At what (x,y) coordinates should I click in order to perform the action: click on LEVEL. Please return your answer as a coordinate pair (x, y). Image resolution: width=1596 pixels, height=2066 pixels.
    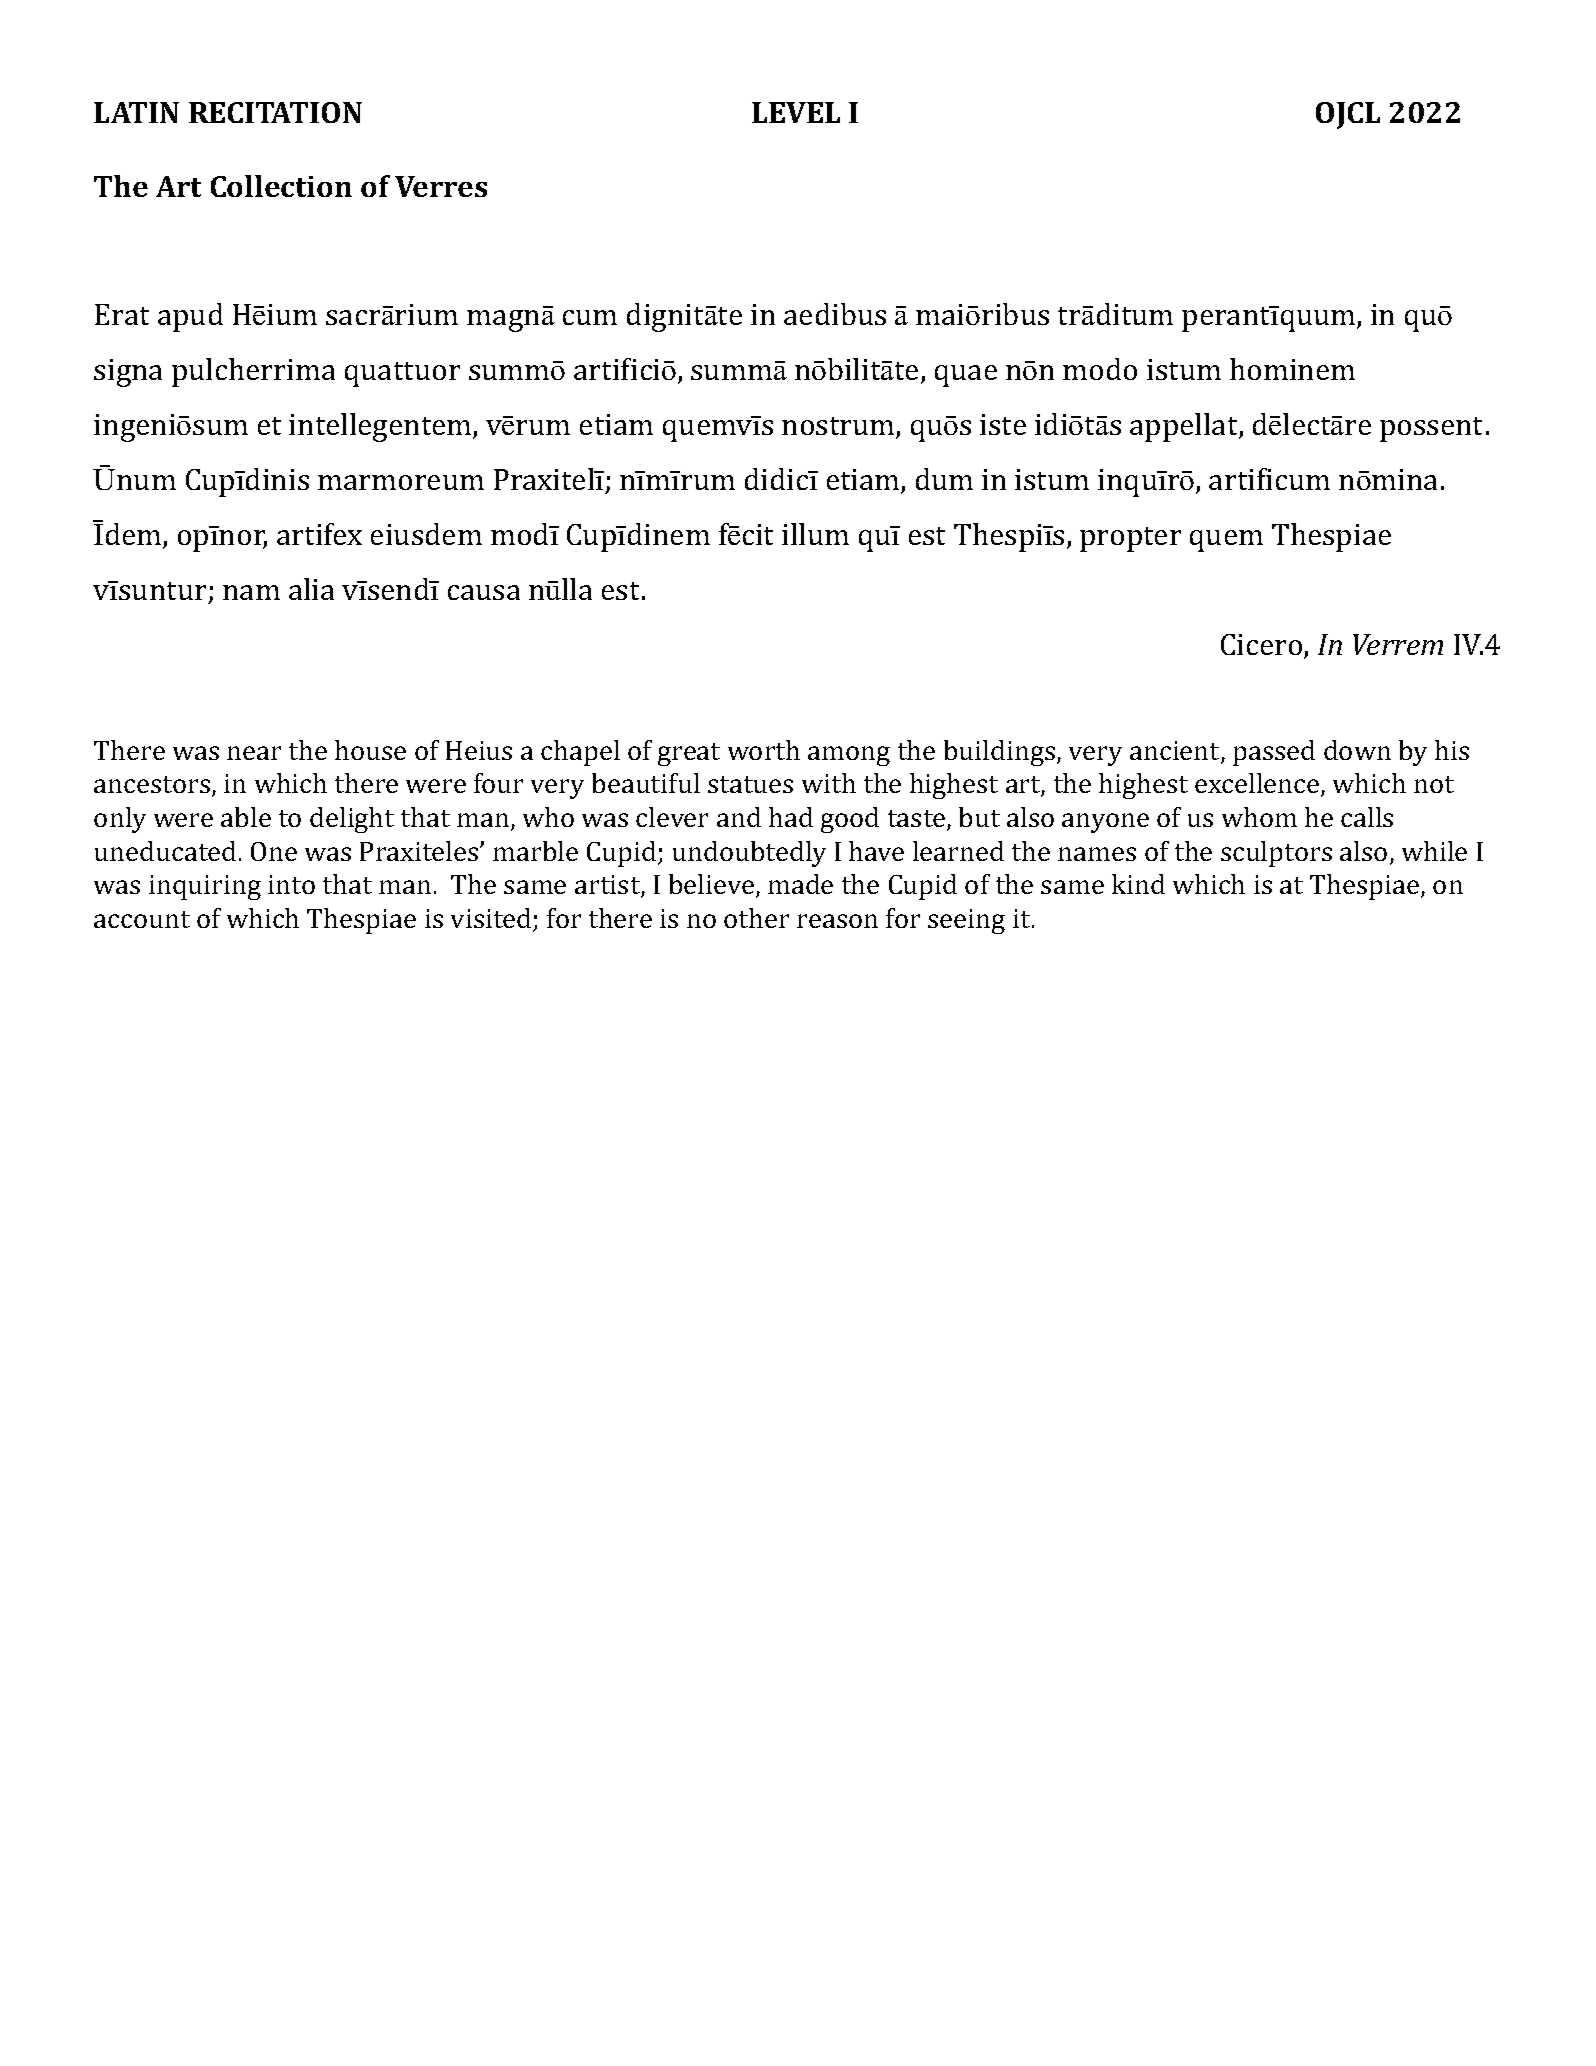
    Looking at the image, I should click on (796, 112).
